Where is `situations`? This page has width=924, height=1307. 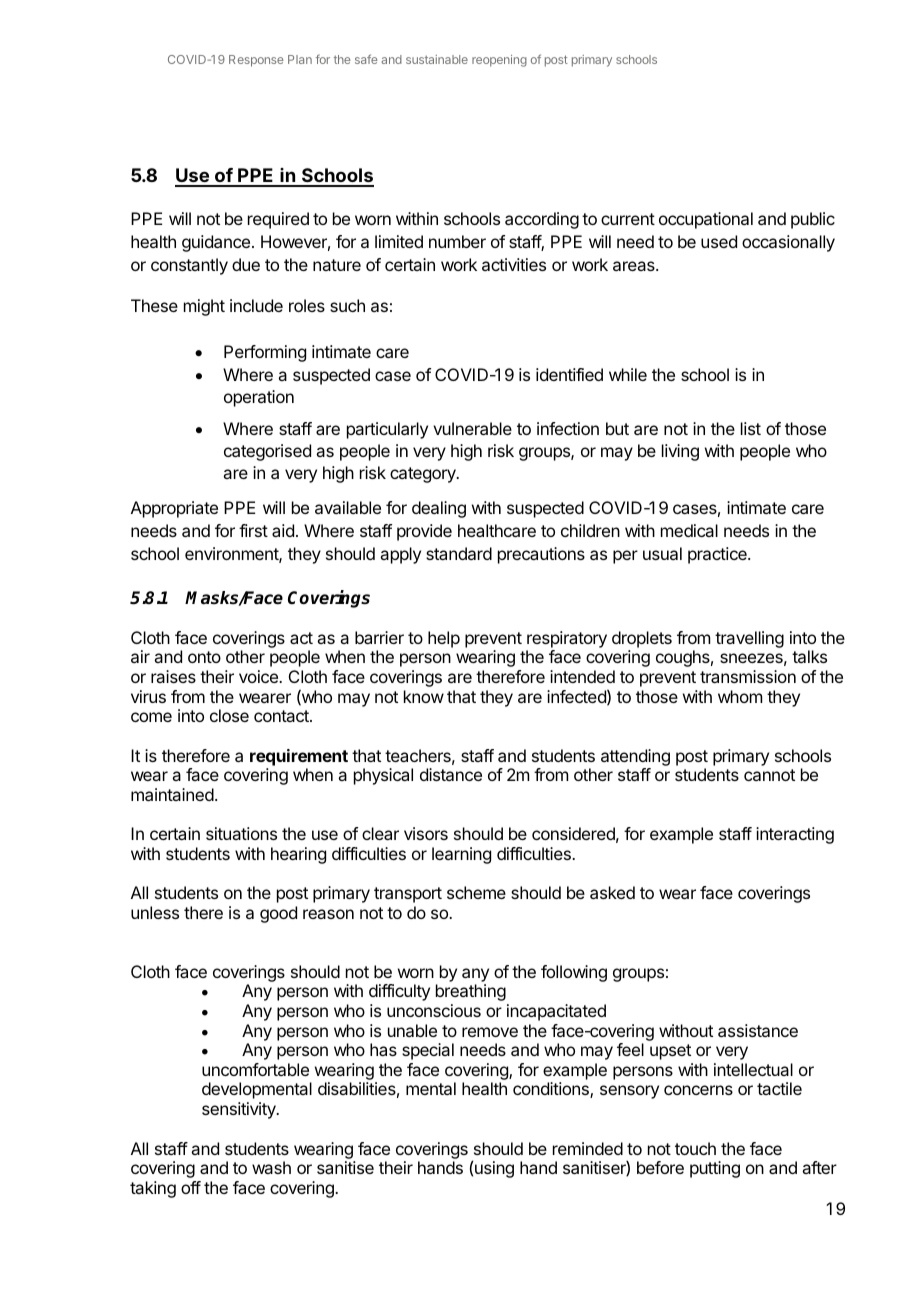 situations is located at coordinates (241, 833).
